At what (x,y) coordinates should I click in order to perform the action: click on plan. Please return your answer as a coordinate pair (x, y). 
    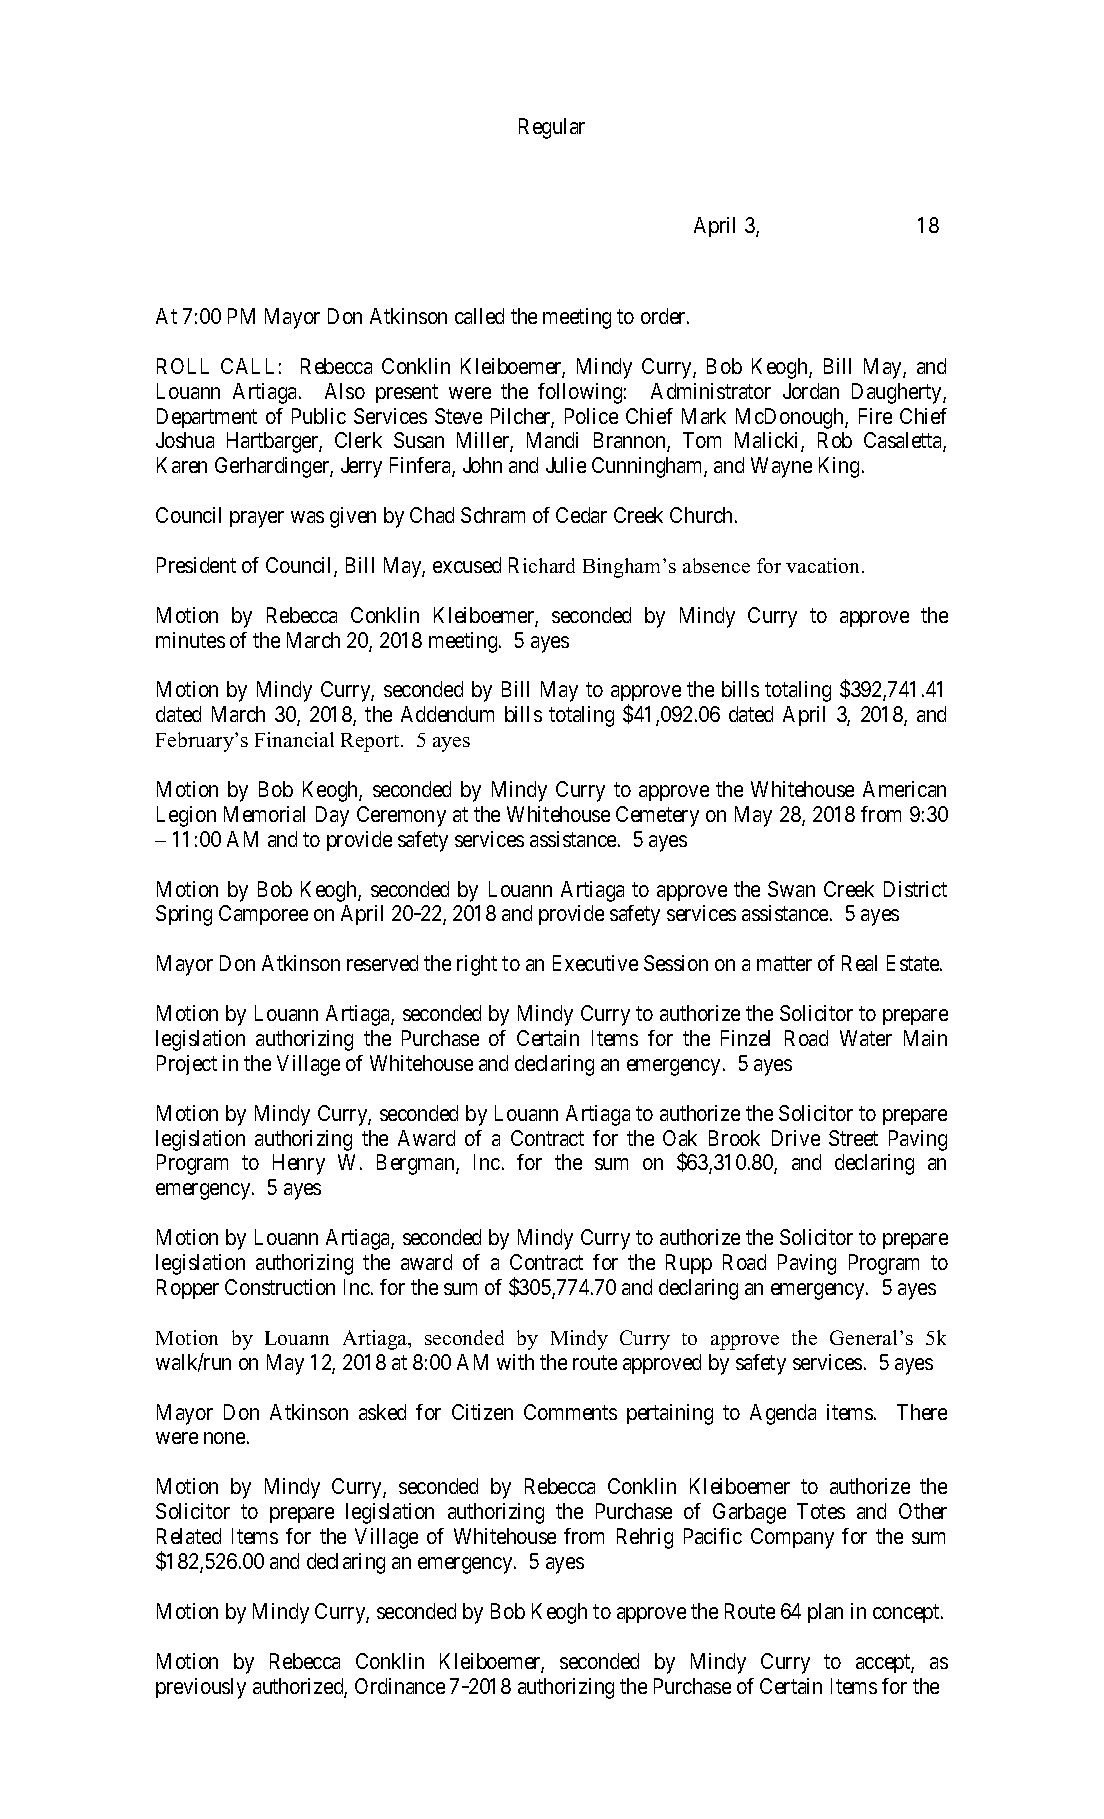
    Looking at the image, I should click on (825, 1613).
